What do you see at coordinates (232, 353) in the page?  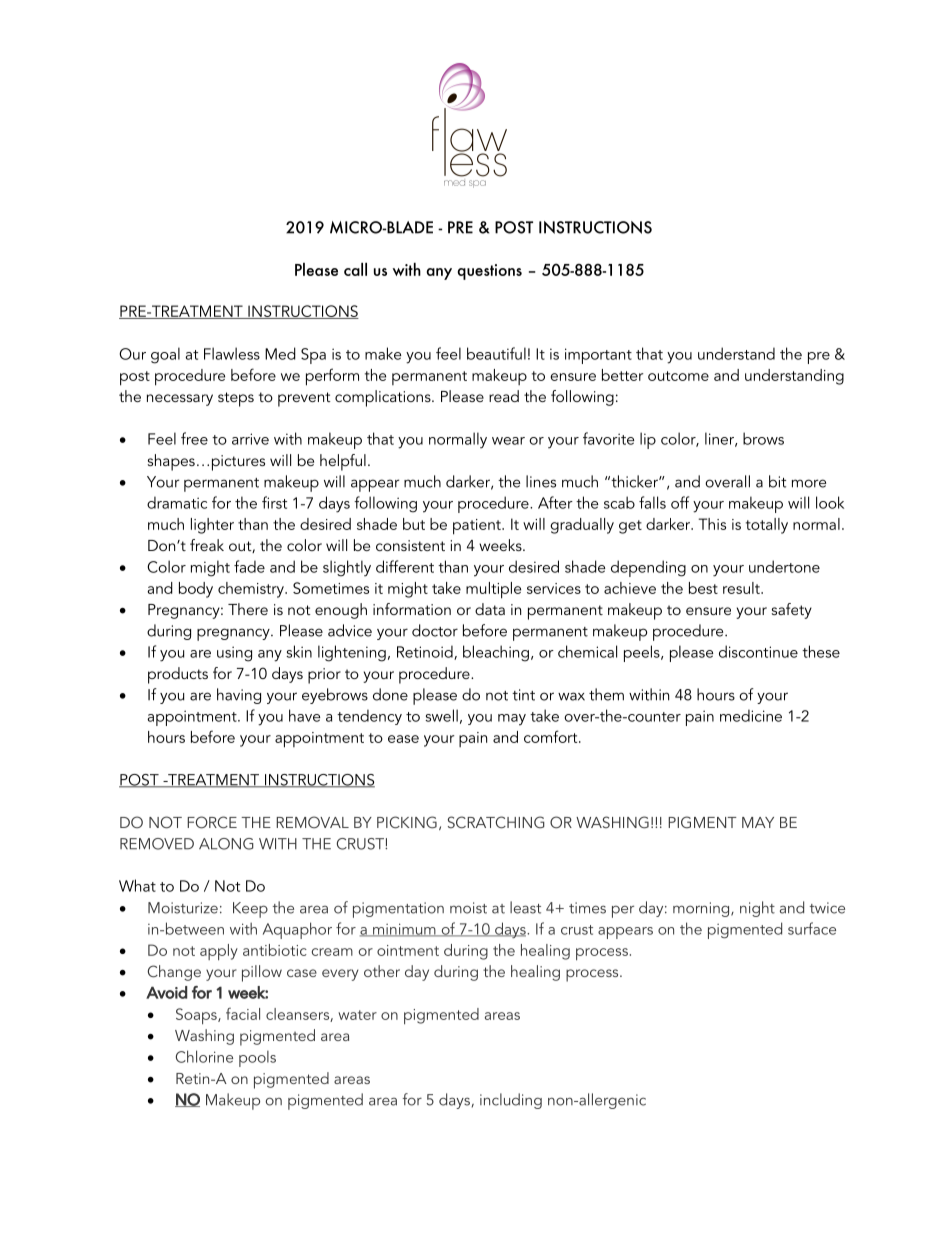 I see `Flawless` at bounding box center [232, 353].
